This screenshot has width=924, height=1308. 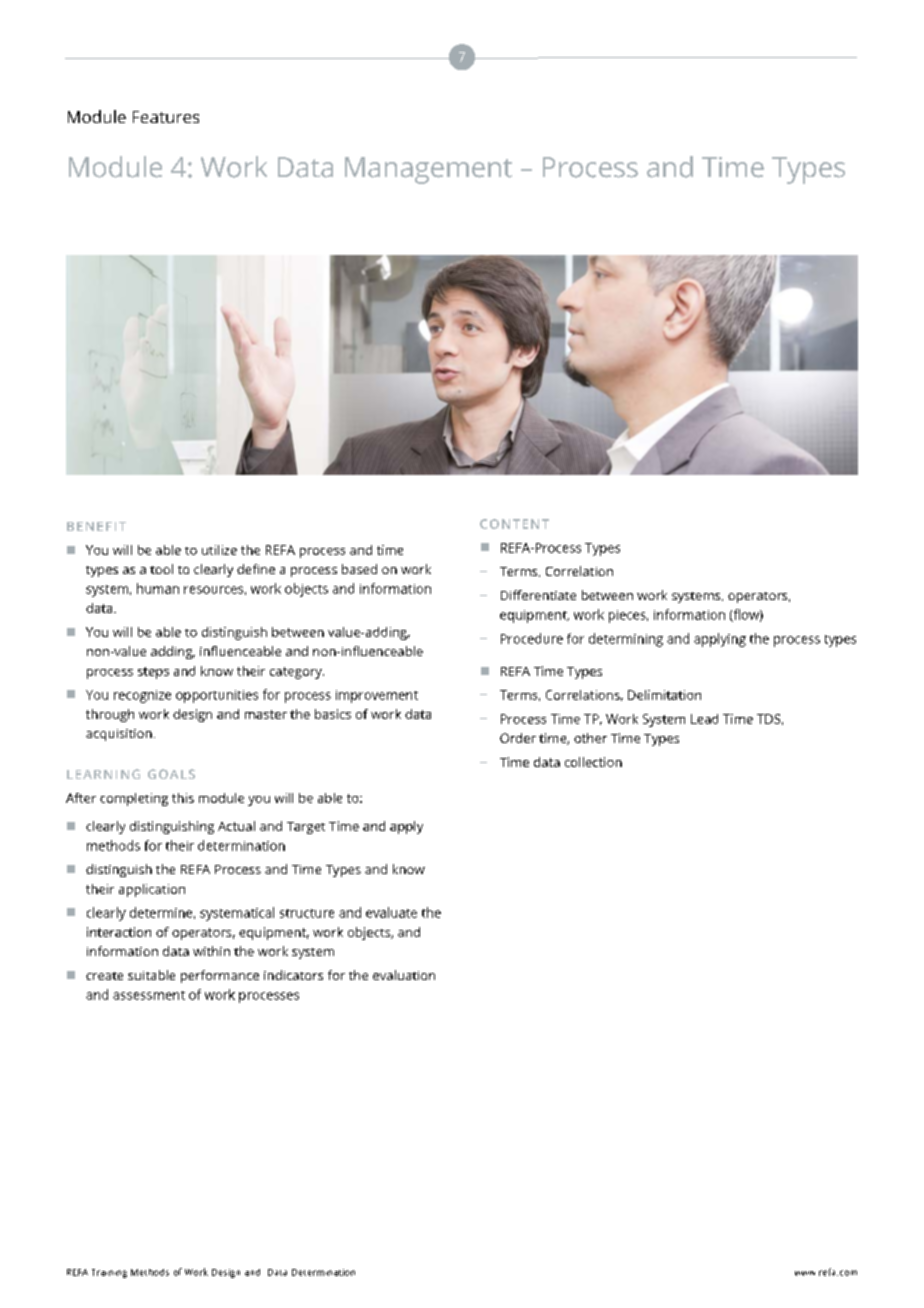 What do you see at coordinates (428, 170) in the screenshot?
I see `Management` at bounding box center [428, 170].
